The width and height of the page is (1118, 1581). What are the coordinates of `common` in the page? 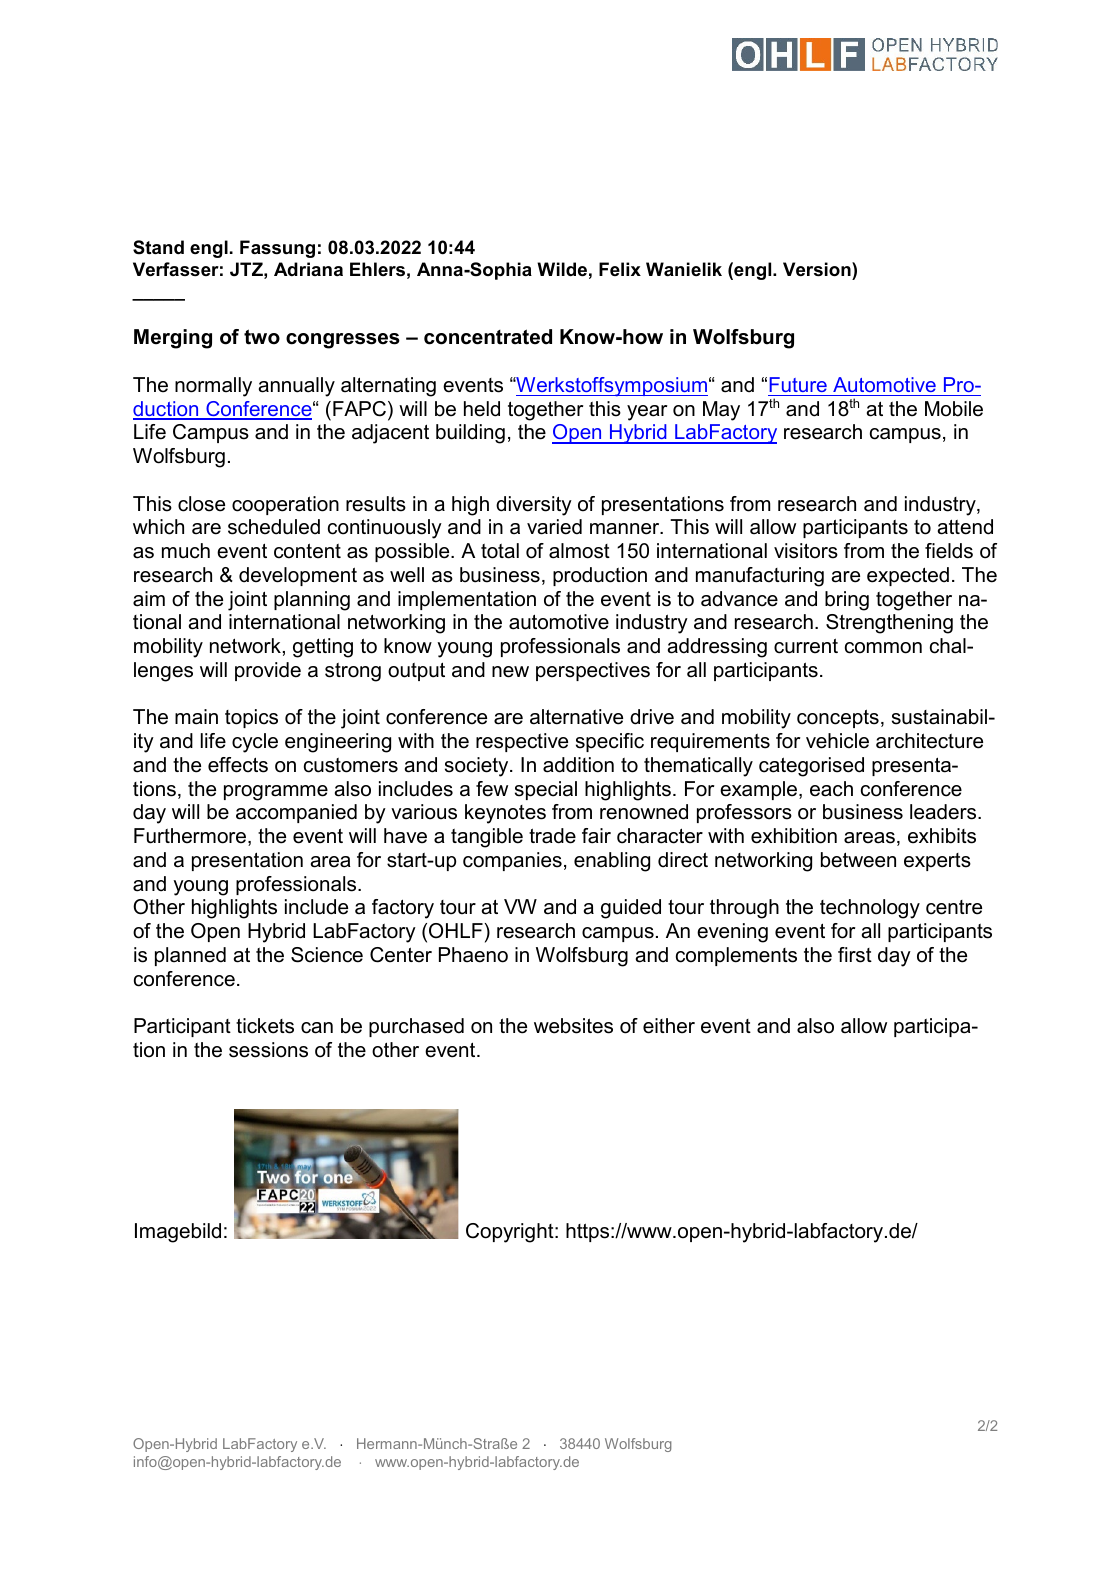 It's located at (883, 648).
